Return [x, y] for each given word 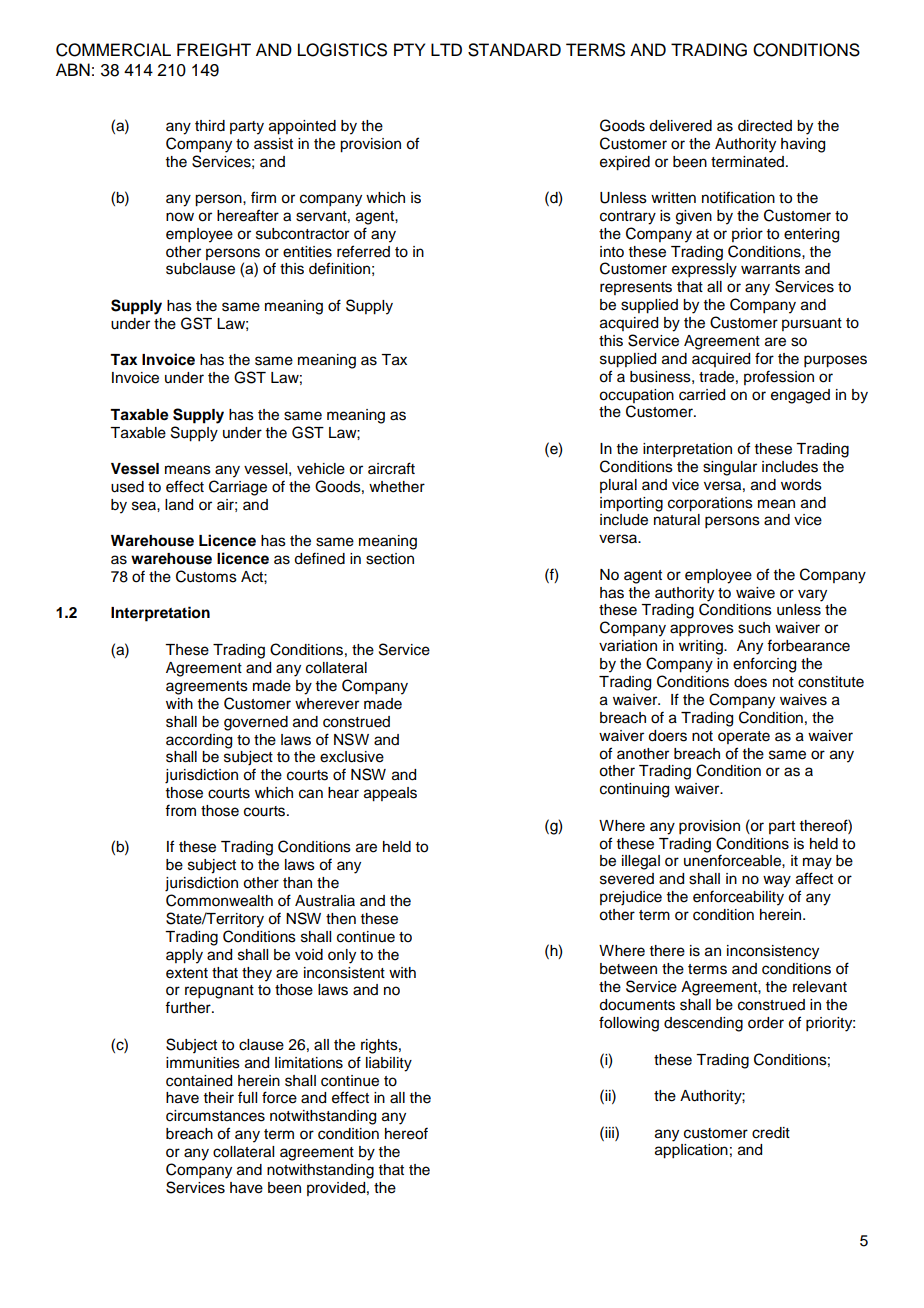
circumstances [215, 1116]
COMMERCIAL [113, 50]
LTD [446, 49]
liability [389, 1064]
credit [771, 1133]
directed [765, 126]
